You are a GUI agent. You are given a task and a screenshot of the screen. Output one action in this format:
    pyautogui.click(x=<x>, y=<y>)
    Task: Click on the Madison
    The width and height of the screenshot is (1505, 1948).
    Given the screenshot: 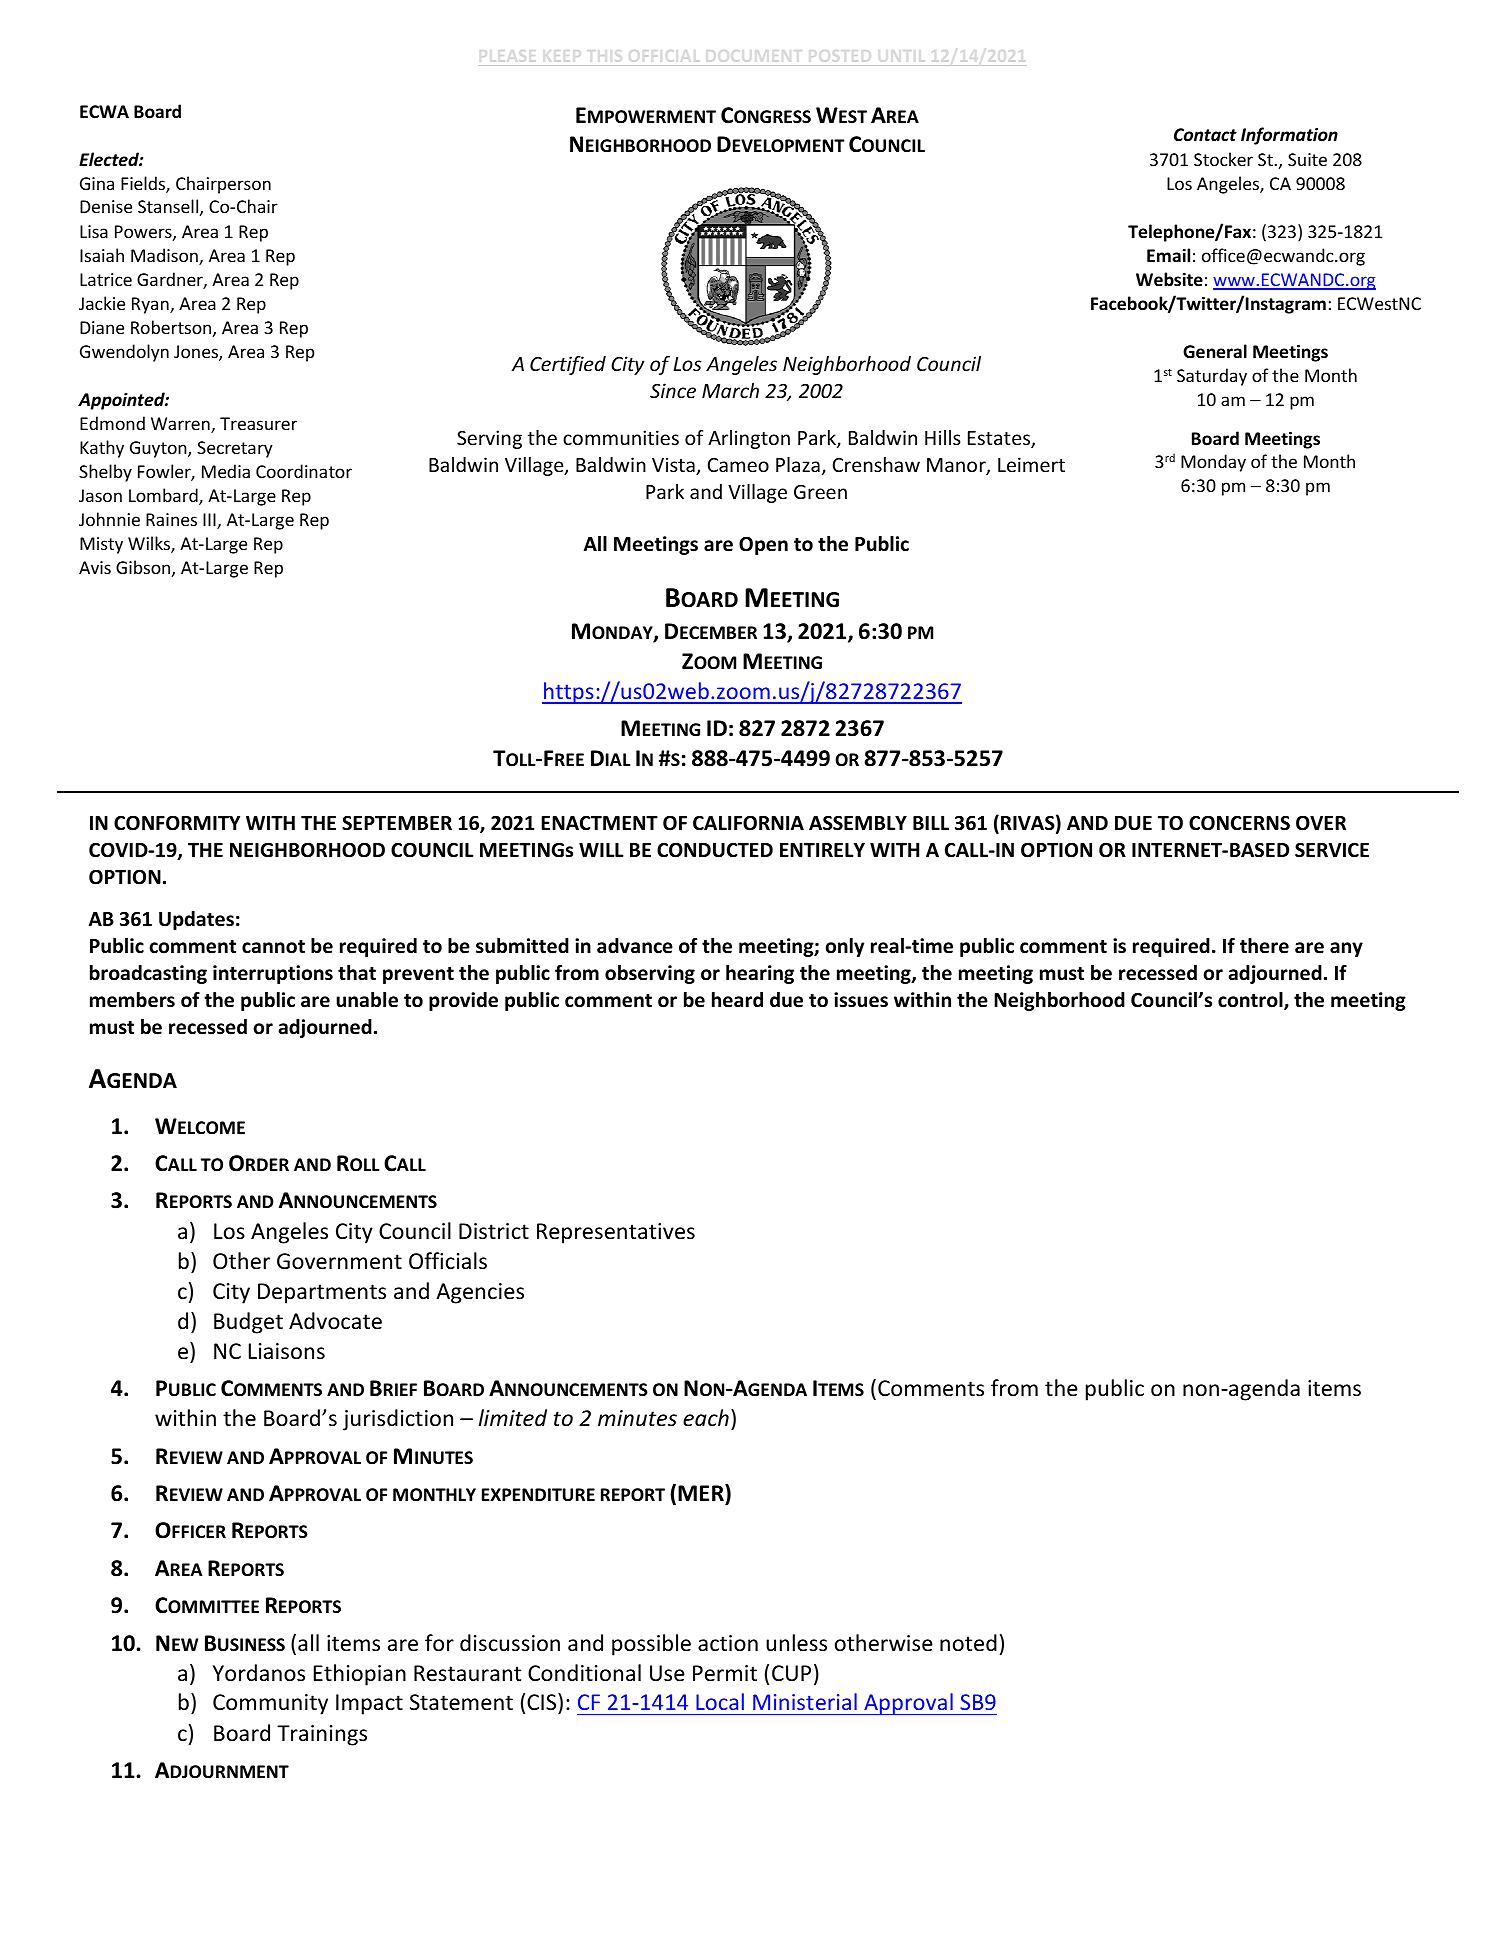 What is the action you would take?
    pyautogui.click(x=165, y=256)
